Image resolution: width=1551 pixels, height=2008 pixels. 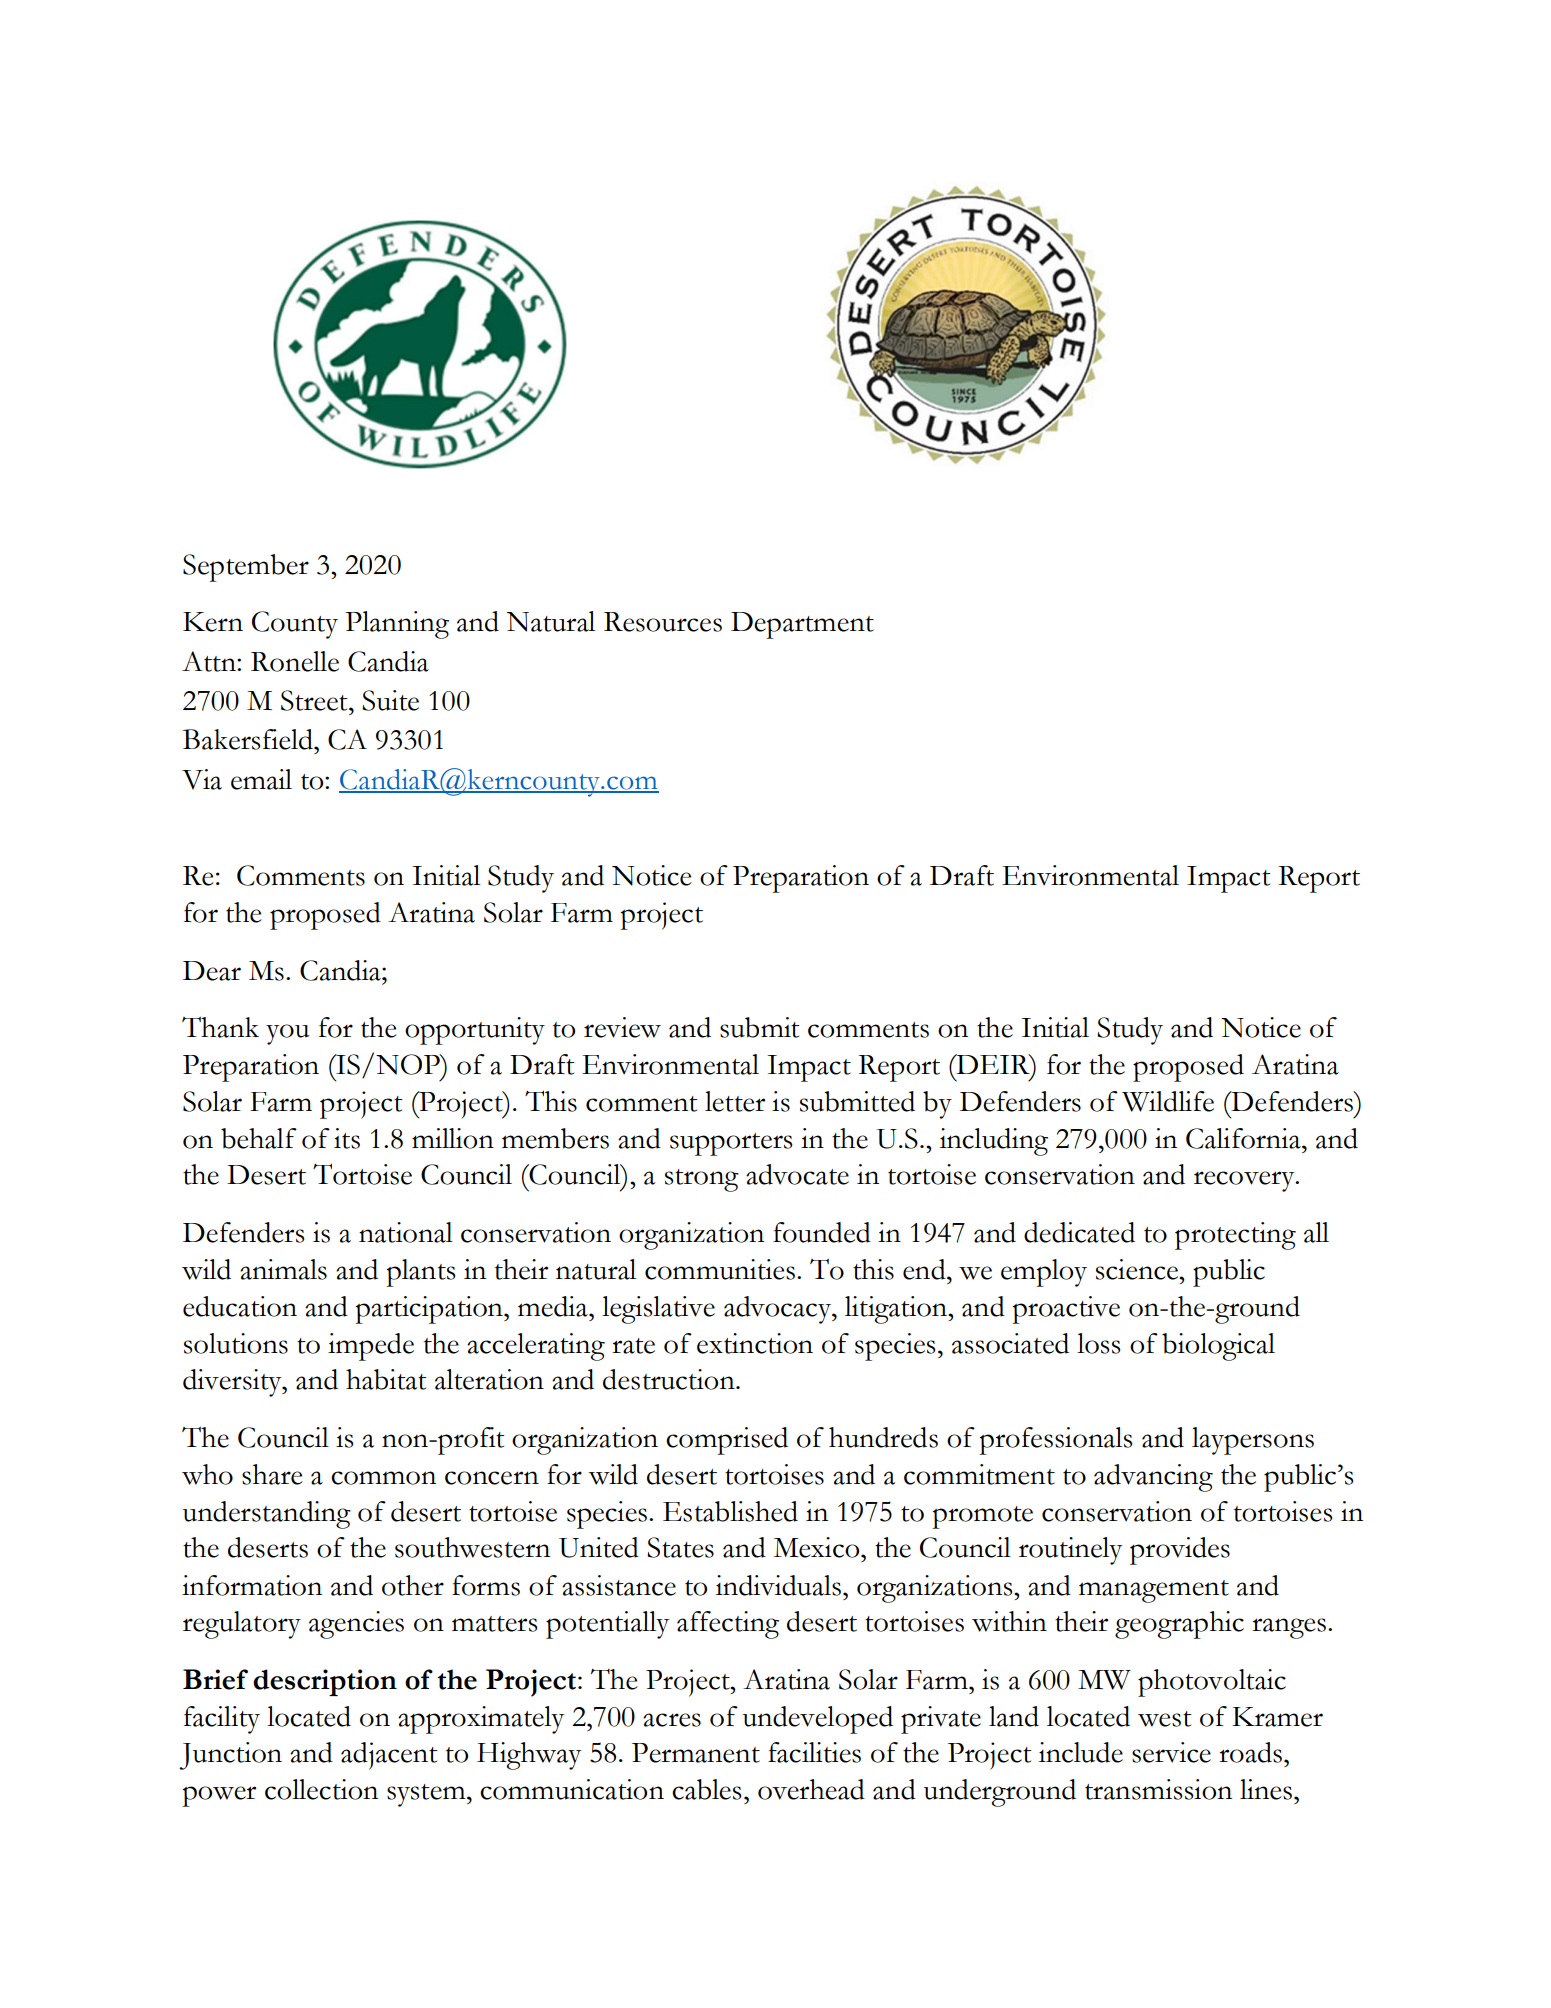 What do you see at coordinates (397, 625) in the image?
I see `Planning` at bounding box center [397, 625].
